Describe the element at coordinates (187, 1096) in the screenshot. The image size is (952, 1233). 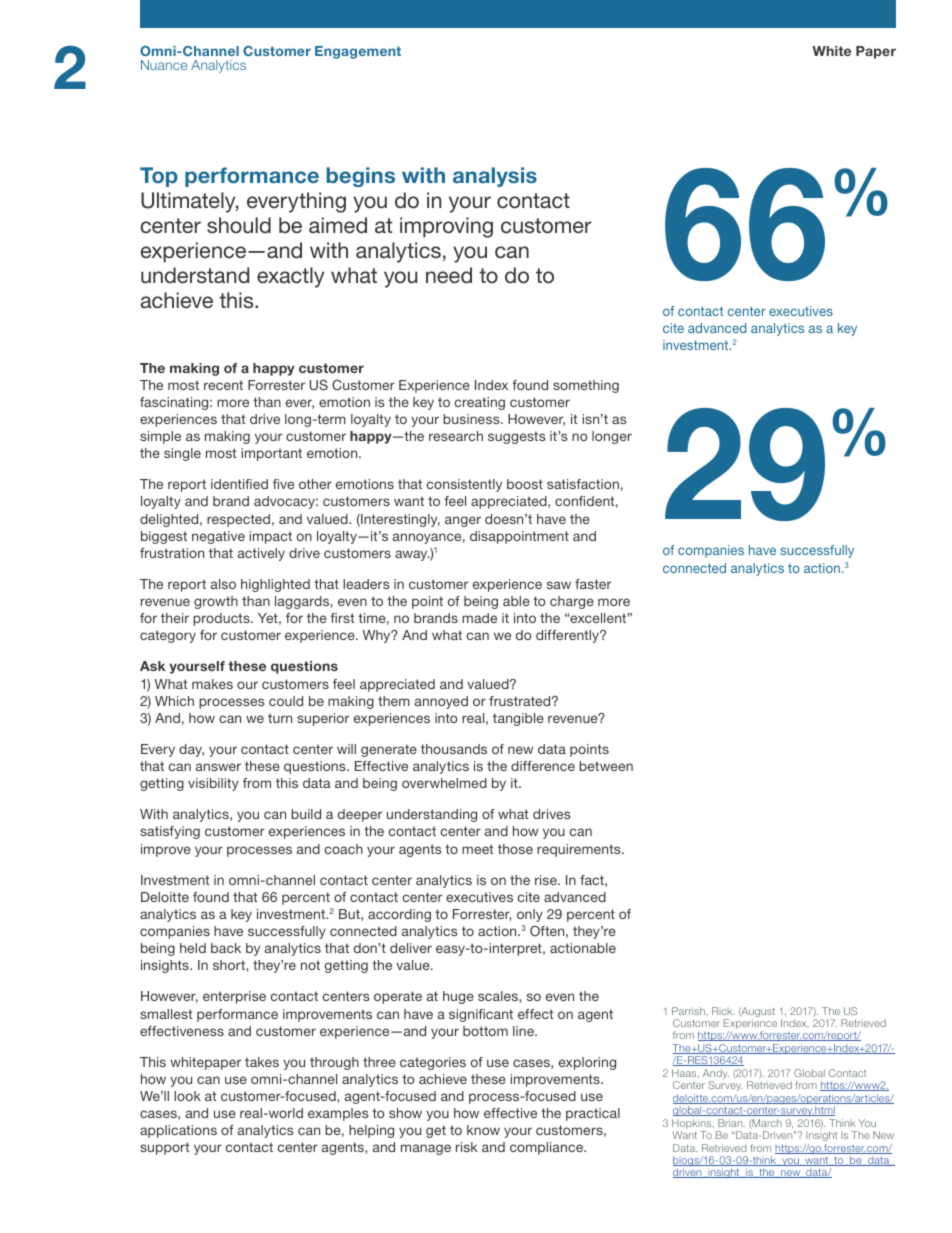
I see `look` at that location.
